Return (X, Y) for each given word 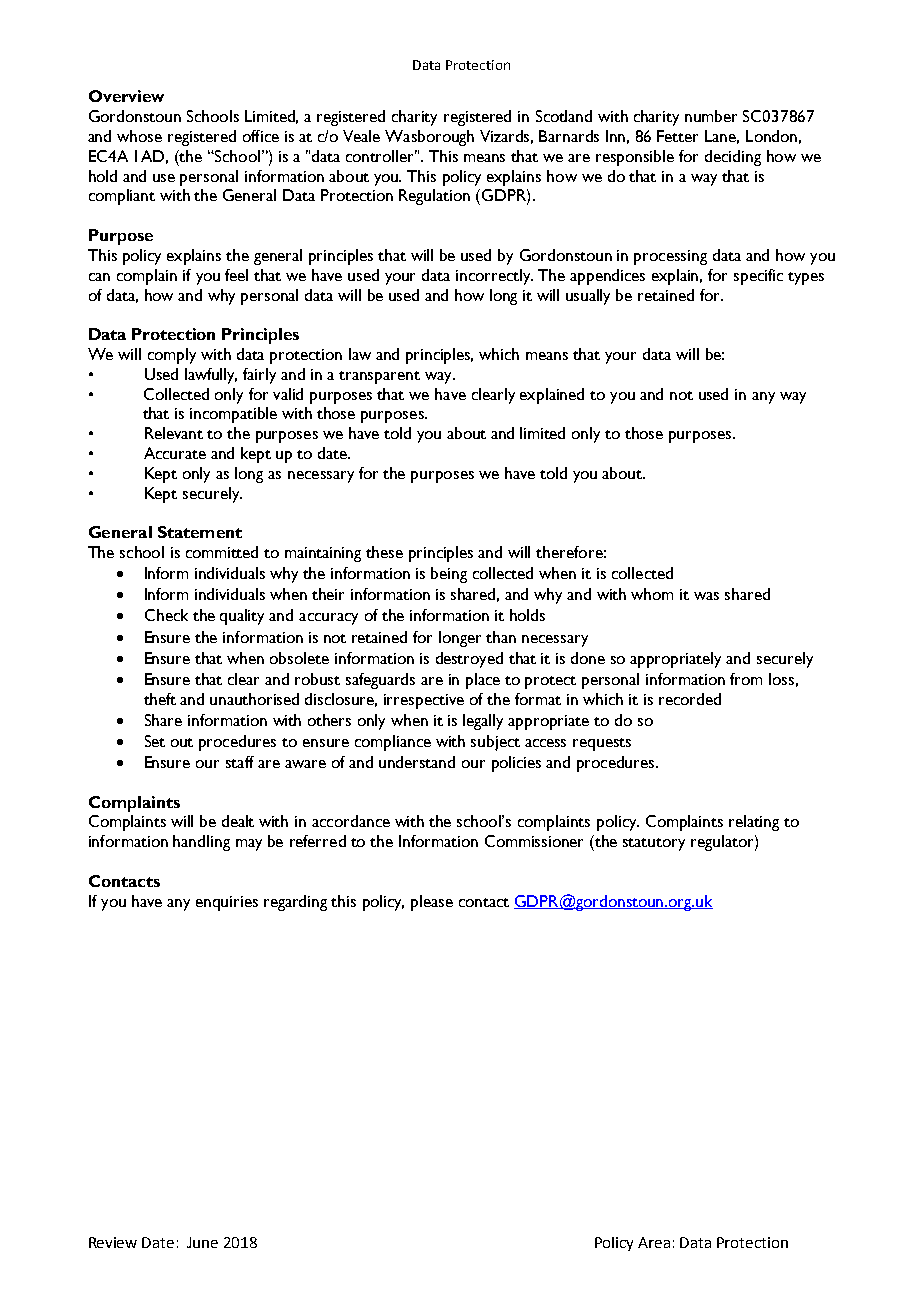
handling (201, 843)
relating (754, 823)
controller (381, 156)
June (202, 1242)
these (384, 552)
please (432, 903)
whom (652, 594)
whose (139, 136)
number (711, 116)
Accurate (175, 453)
